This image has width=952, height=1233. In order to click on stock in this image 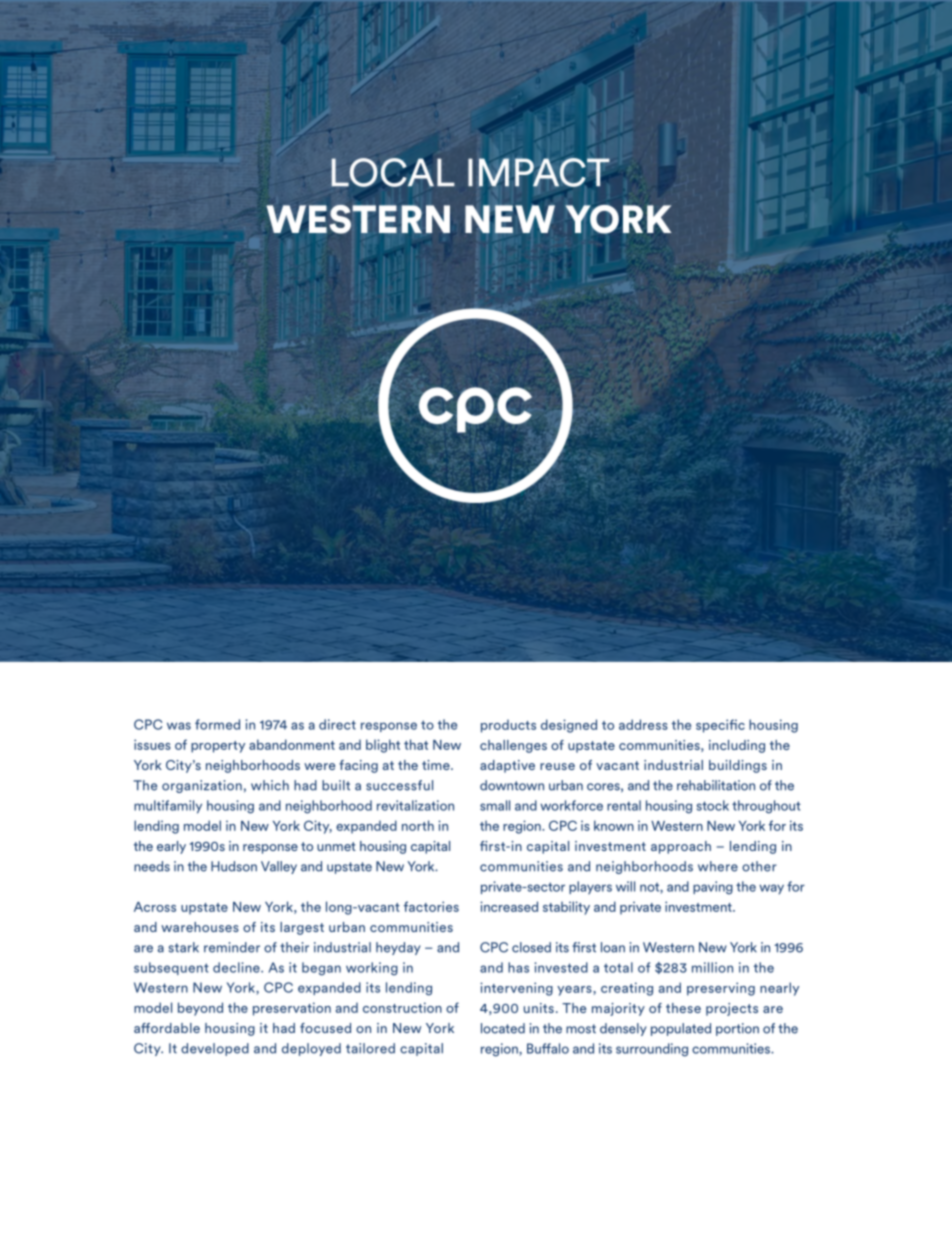, I will do `click(713, 805)`.
